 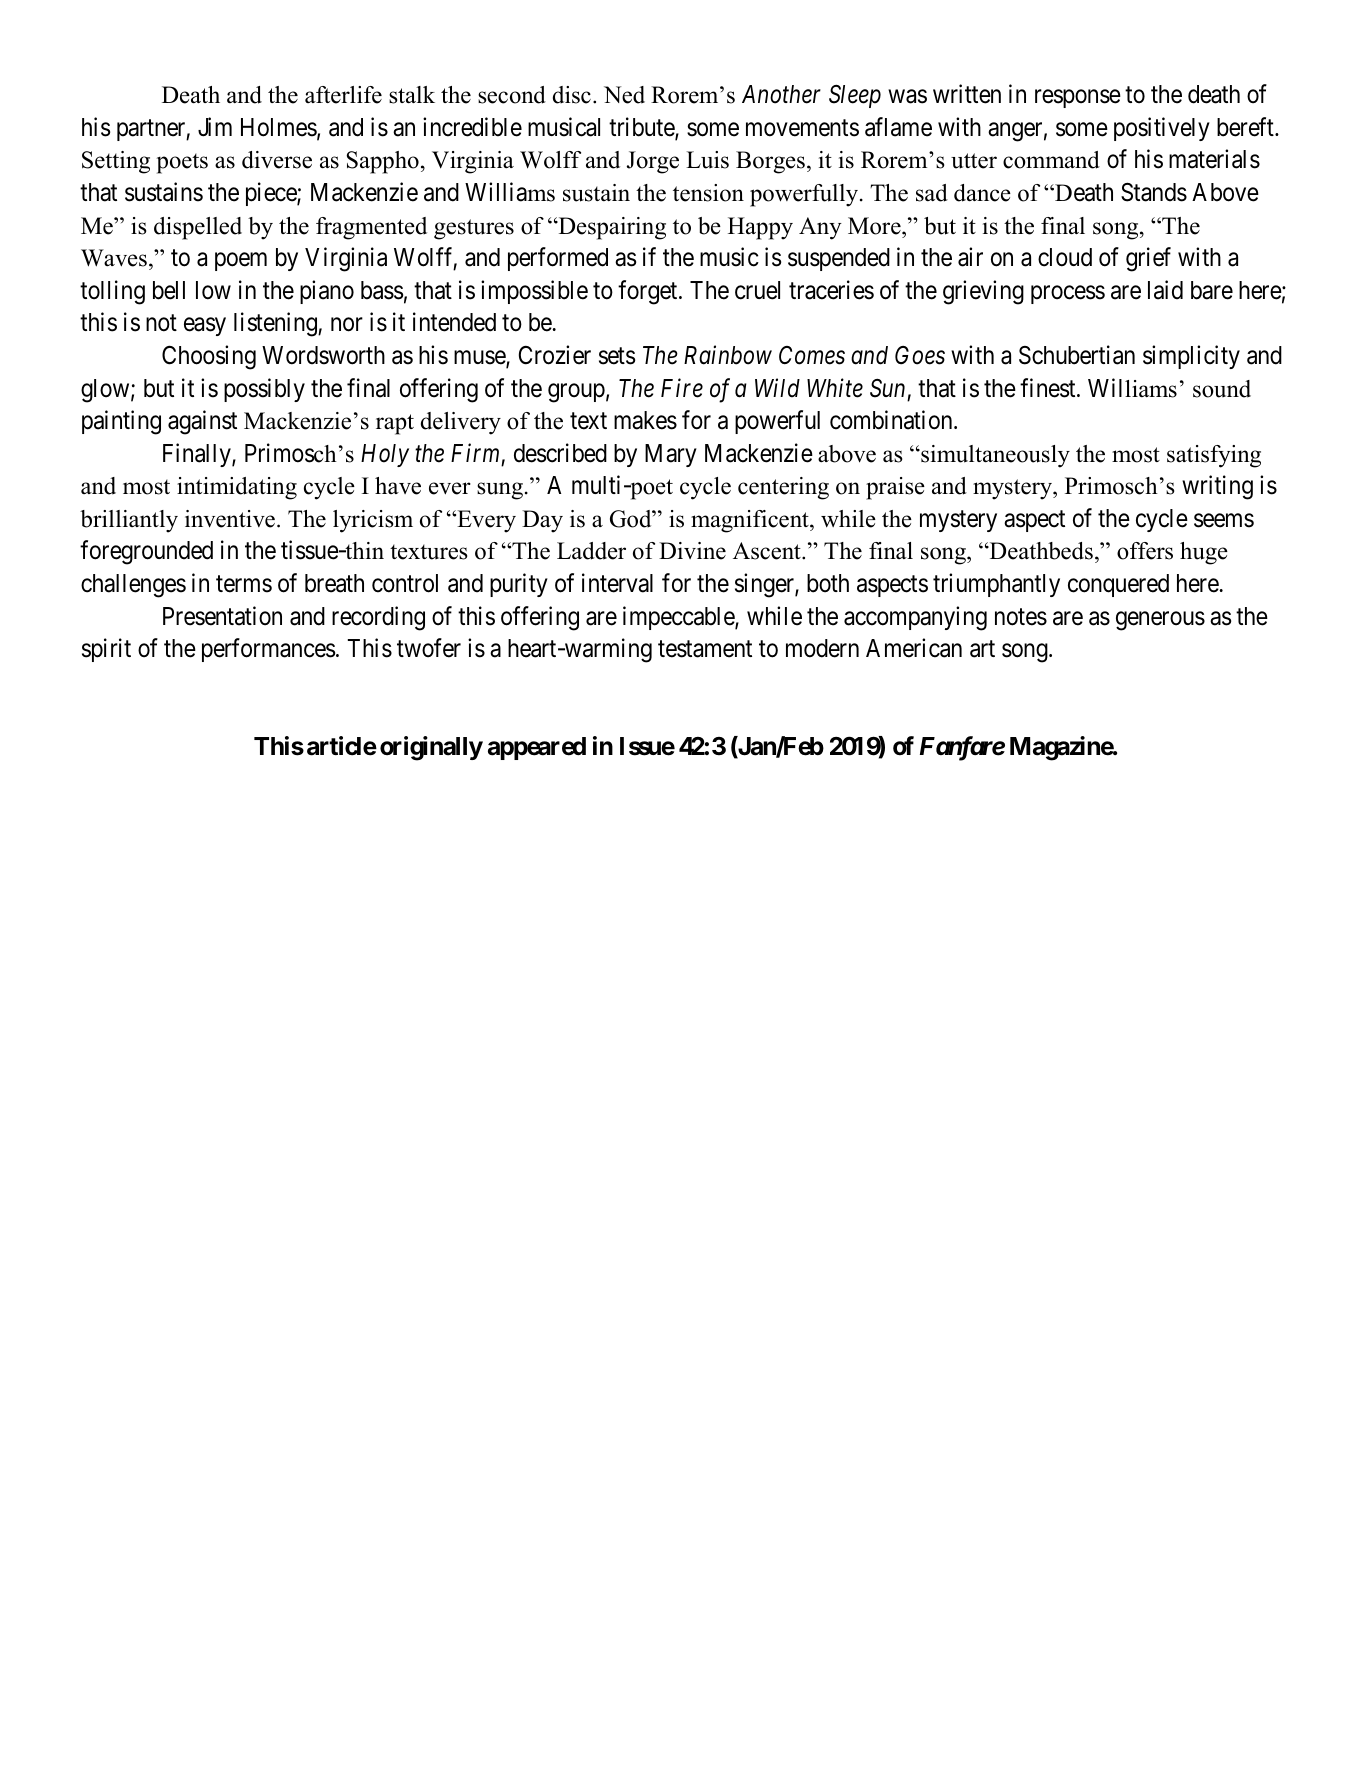 I want to click on response, so click(x=1078, y=99).
